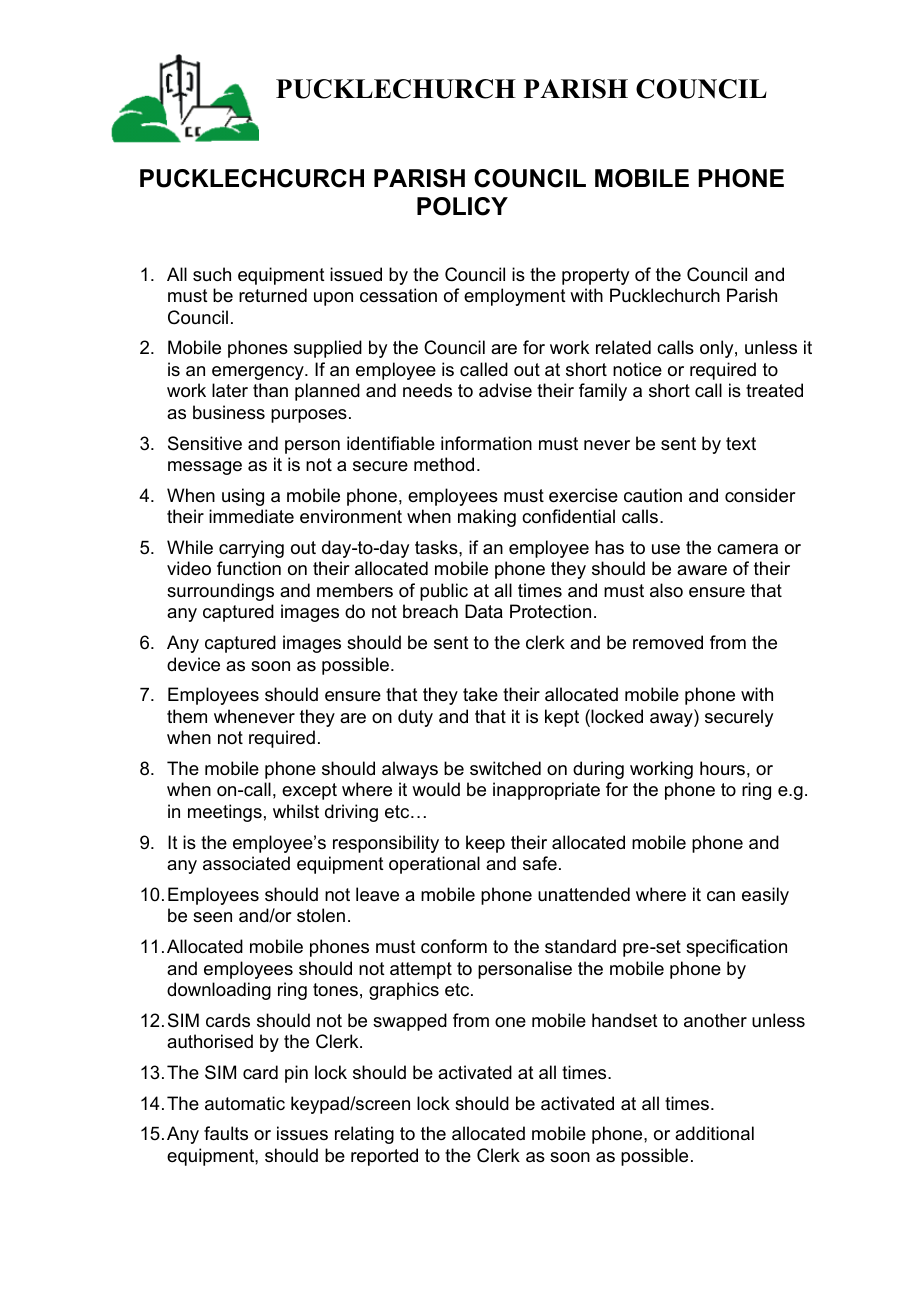 This screenshot has width=924, height=1308. I want to click on meetings, so click(225, 813).
